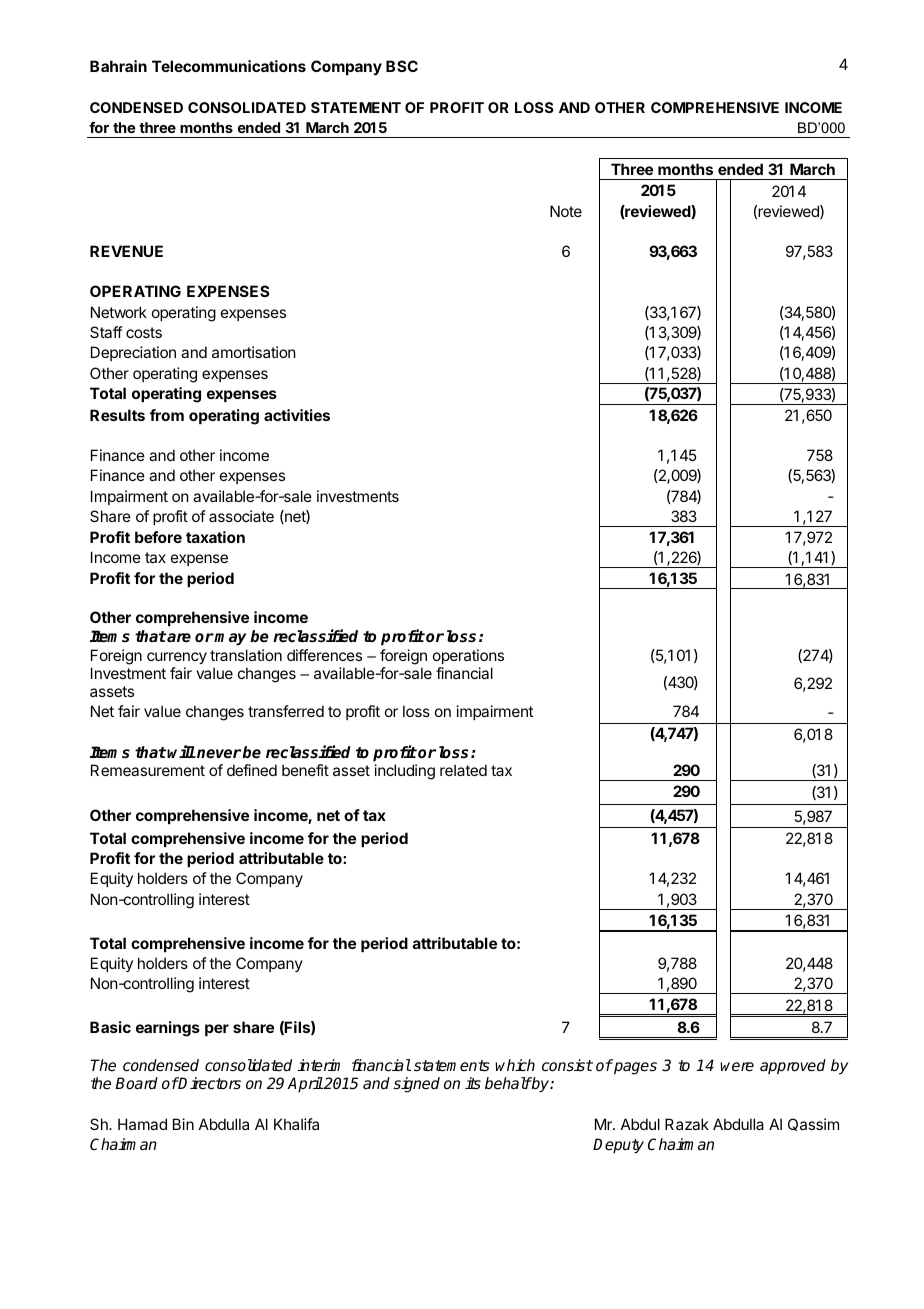 The image size is (924, 1309). What do you see at coordinates (405, 772) in the document?
I see `including` at bounding box center [405, 772].
